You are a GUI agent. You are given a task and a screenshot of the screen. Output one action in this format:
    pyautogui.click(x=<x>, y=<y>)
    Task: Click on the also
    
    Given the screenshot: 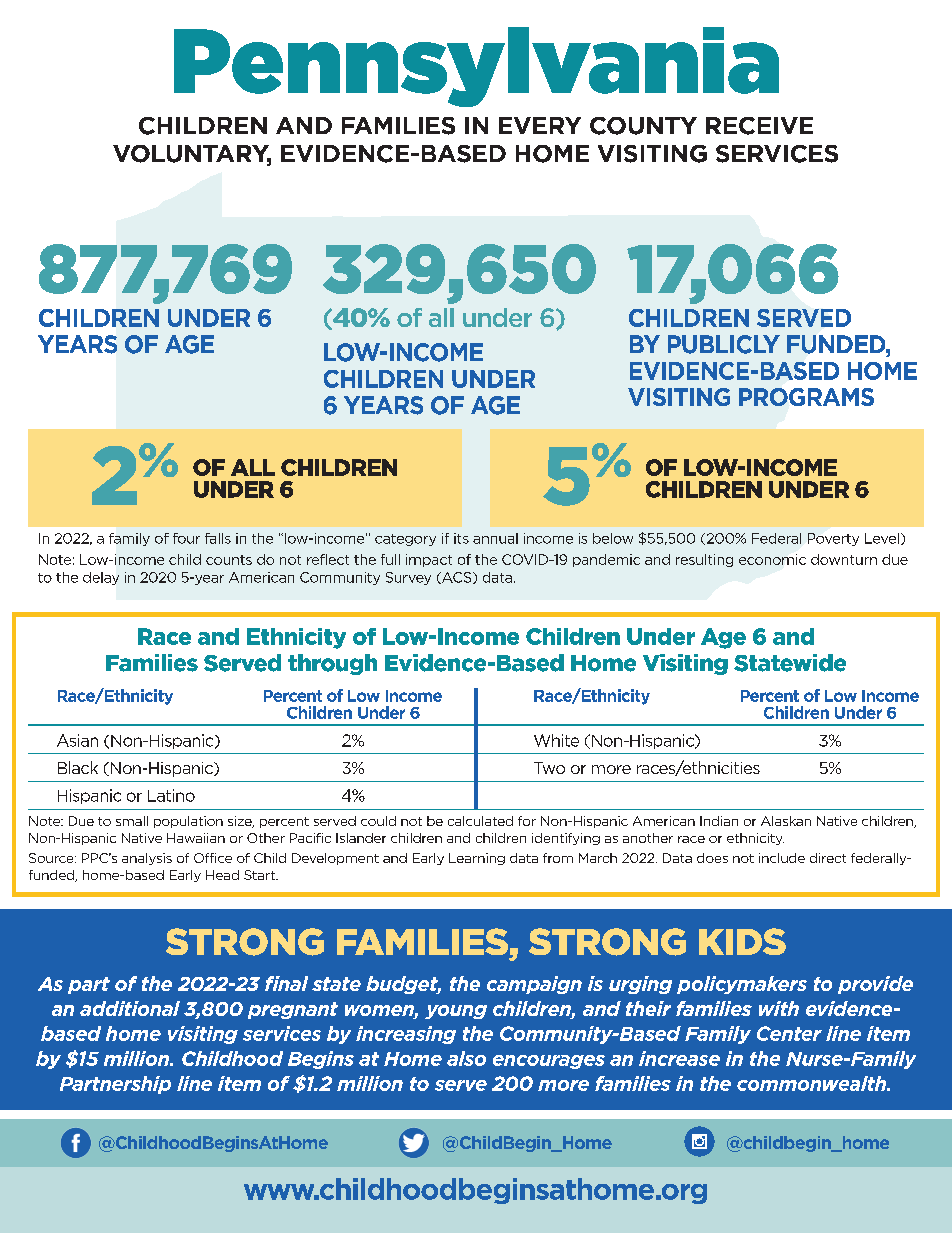 What is the action you would take?
    pyautogui.click(x=466, y=1058)
